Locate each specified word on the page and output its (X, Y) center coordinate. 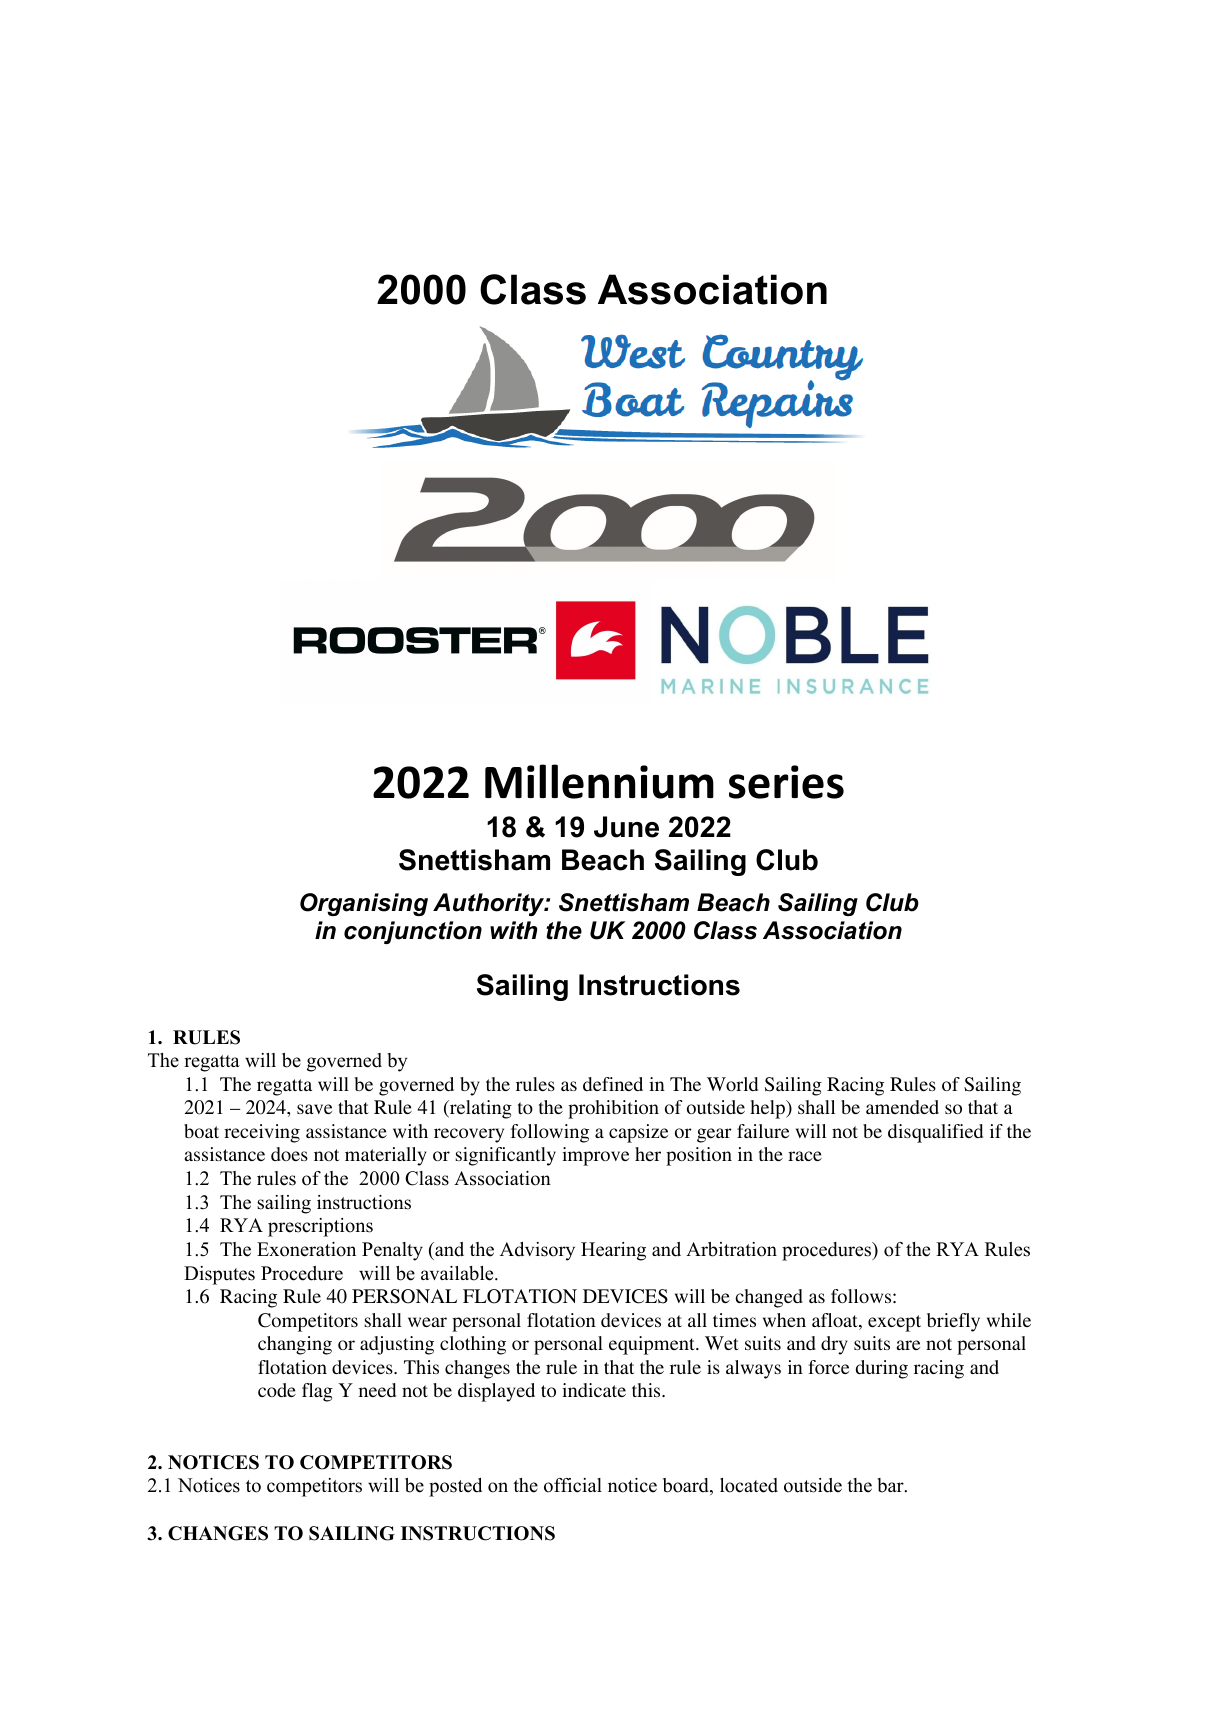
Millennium (599, 781)
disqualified (935, 1133)
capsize (638, 1133)
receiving (262, 1133)
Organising (364, 904)
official (573, 1485)
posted (455, 1487)
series (786, 782)
